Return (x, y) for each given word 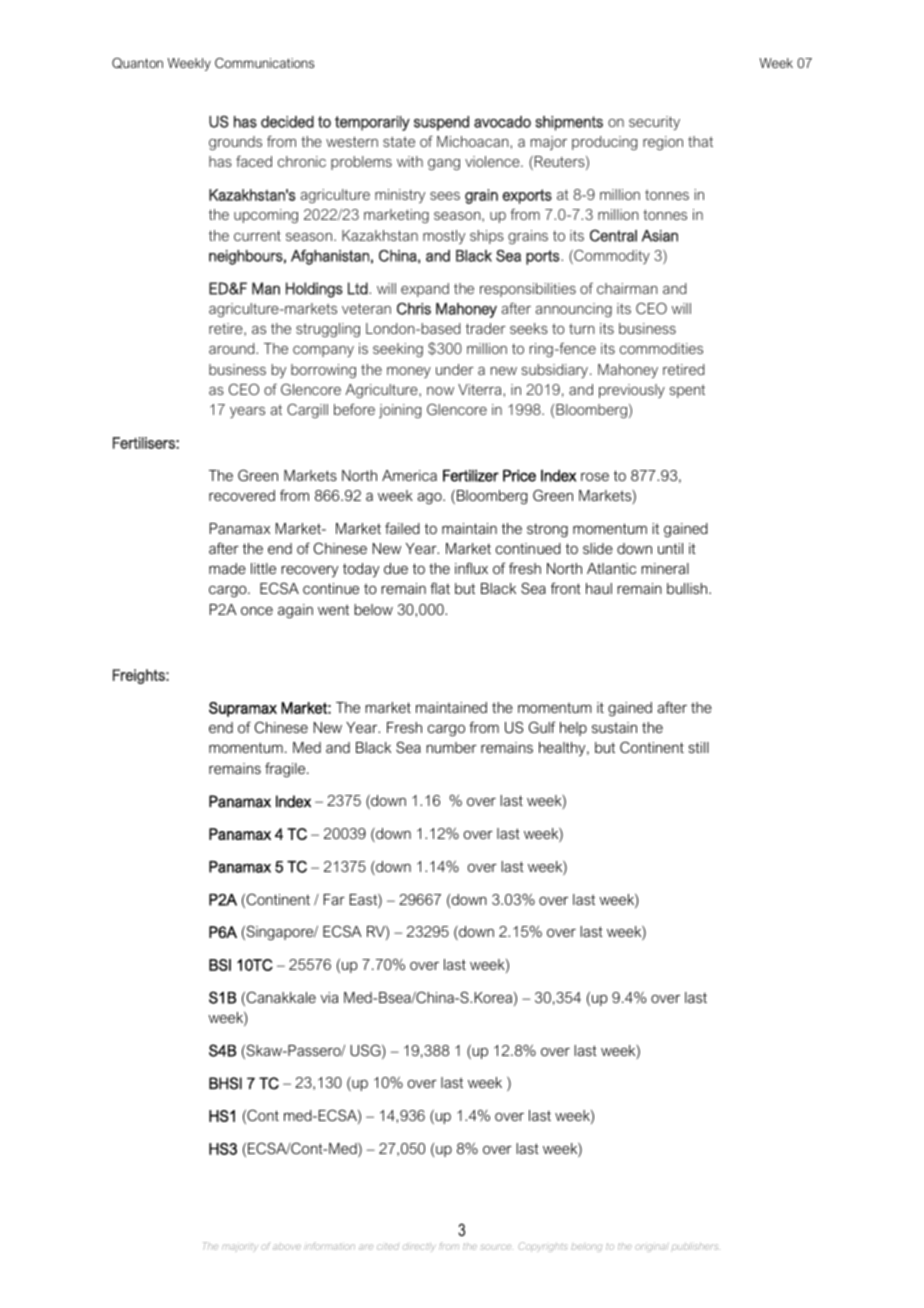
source (497, 1247)
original (651, 1248)
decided (287, 122)
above (287, 1247)
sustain (614, 727)
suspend (441, 123)
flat (440, 588)
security (654, 123)
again (295, 611)
